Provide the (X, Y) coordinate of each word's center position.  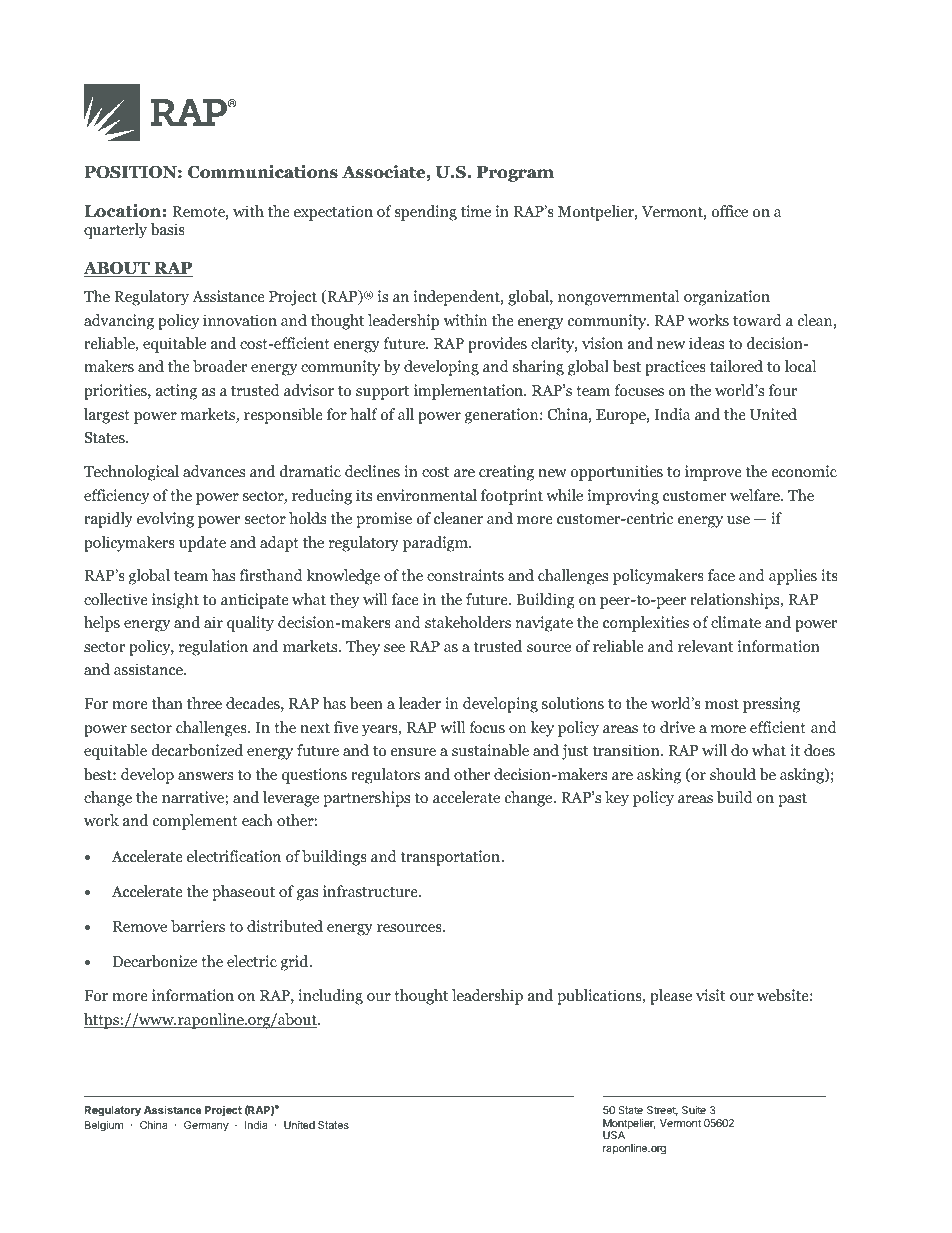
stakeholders (468, 622)
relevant (705, 646)
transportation (451, 858)
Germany (206, 1126)
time (476, 211)
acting (176, 392)
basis (167, 229)
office (729, 211)
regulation (213, 648)
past (792, 800)
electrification (234, 856)
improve (713, 473)
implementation (469, 392)
